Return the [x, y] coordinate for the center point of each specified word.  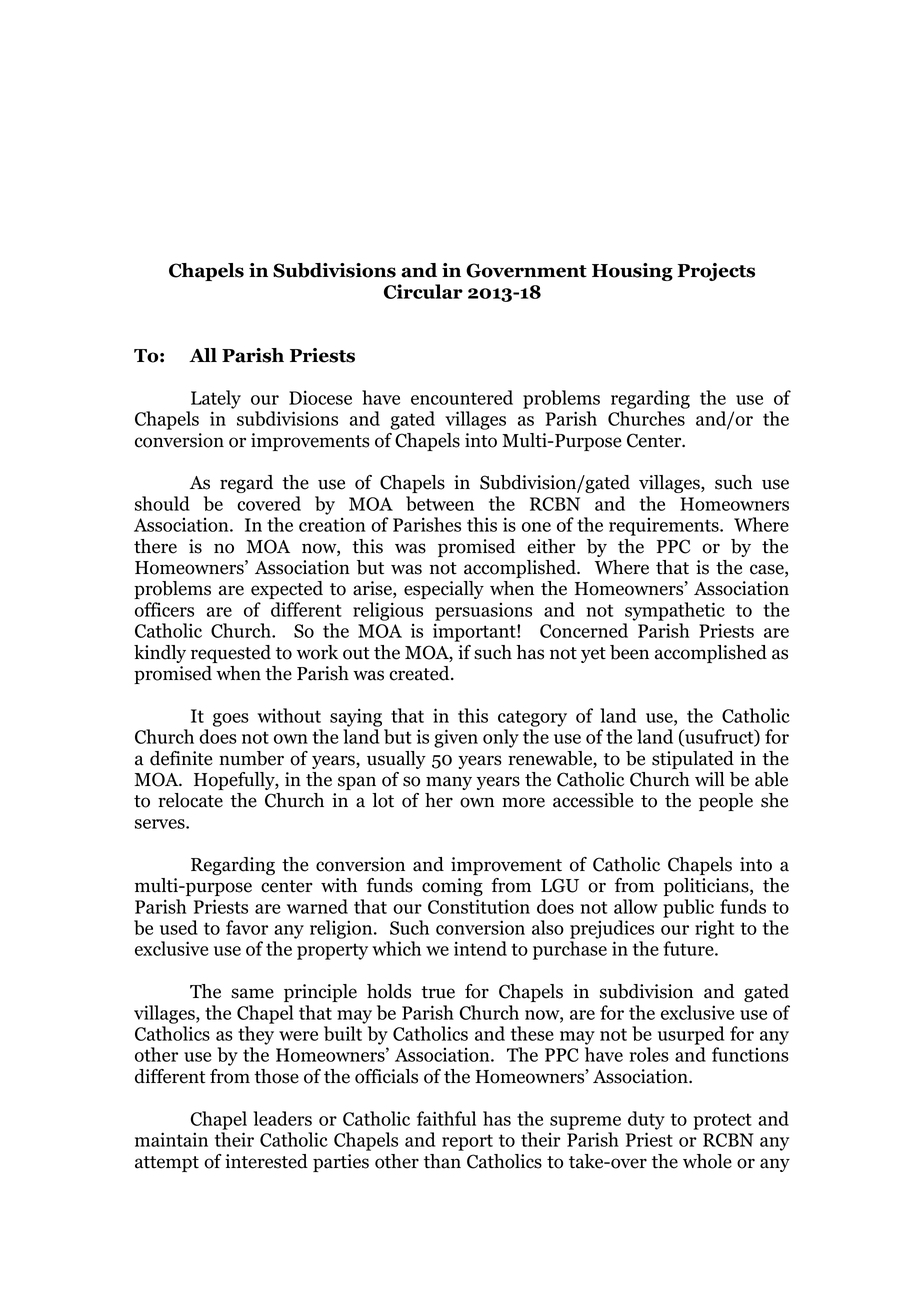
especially [444, 590]
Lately [216, 399]
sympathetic [675, 611]
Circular [423, 291]
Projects [716, 272]
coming [452, 887]
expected [287, 590]
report [467, 1142]
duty [646, 1120]
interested [266, 1161]
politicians [707, 887]
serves [161, 824]
